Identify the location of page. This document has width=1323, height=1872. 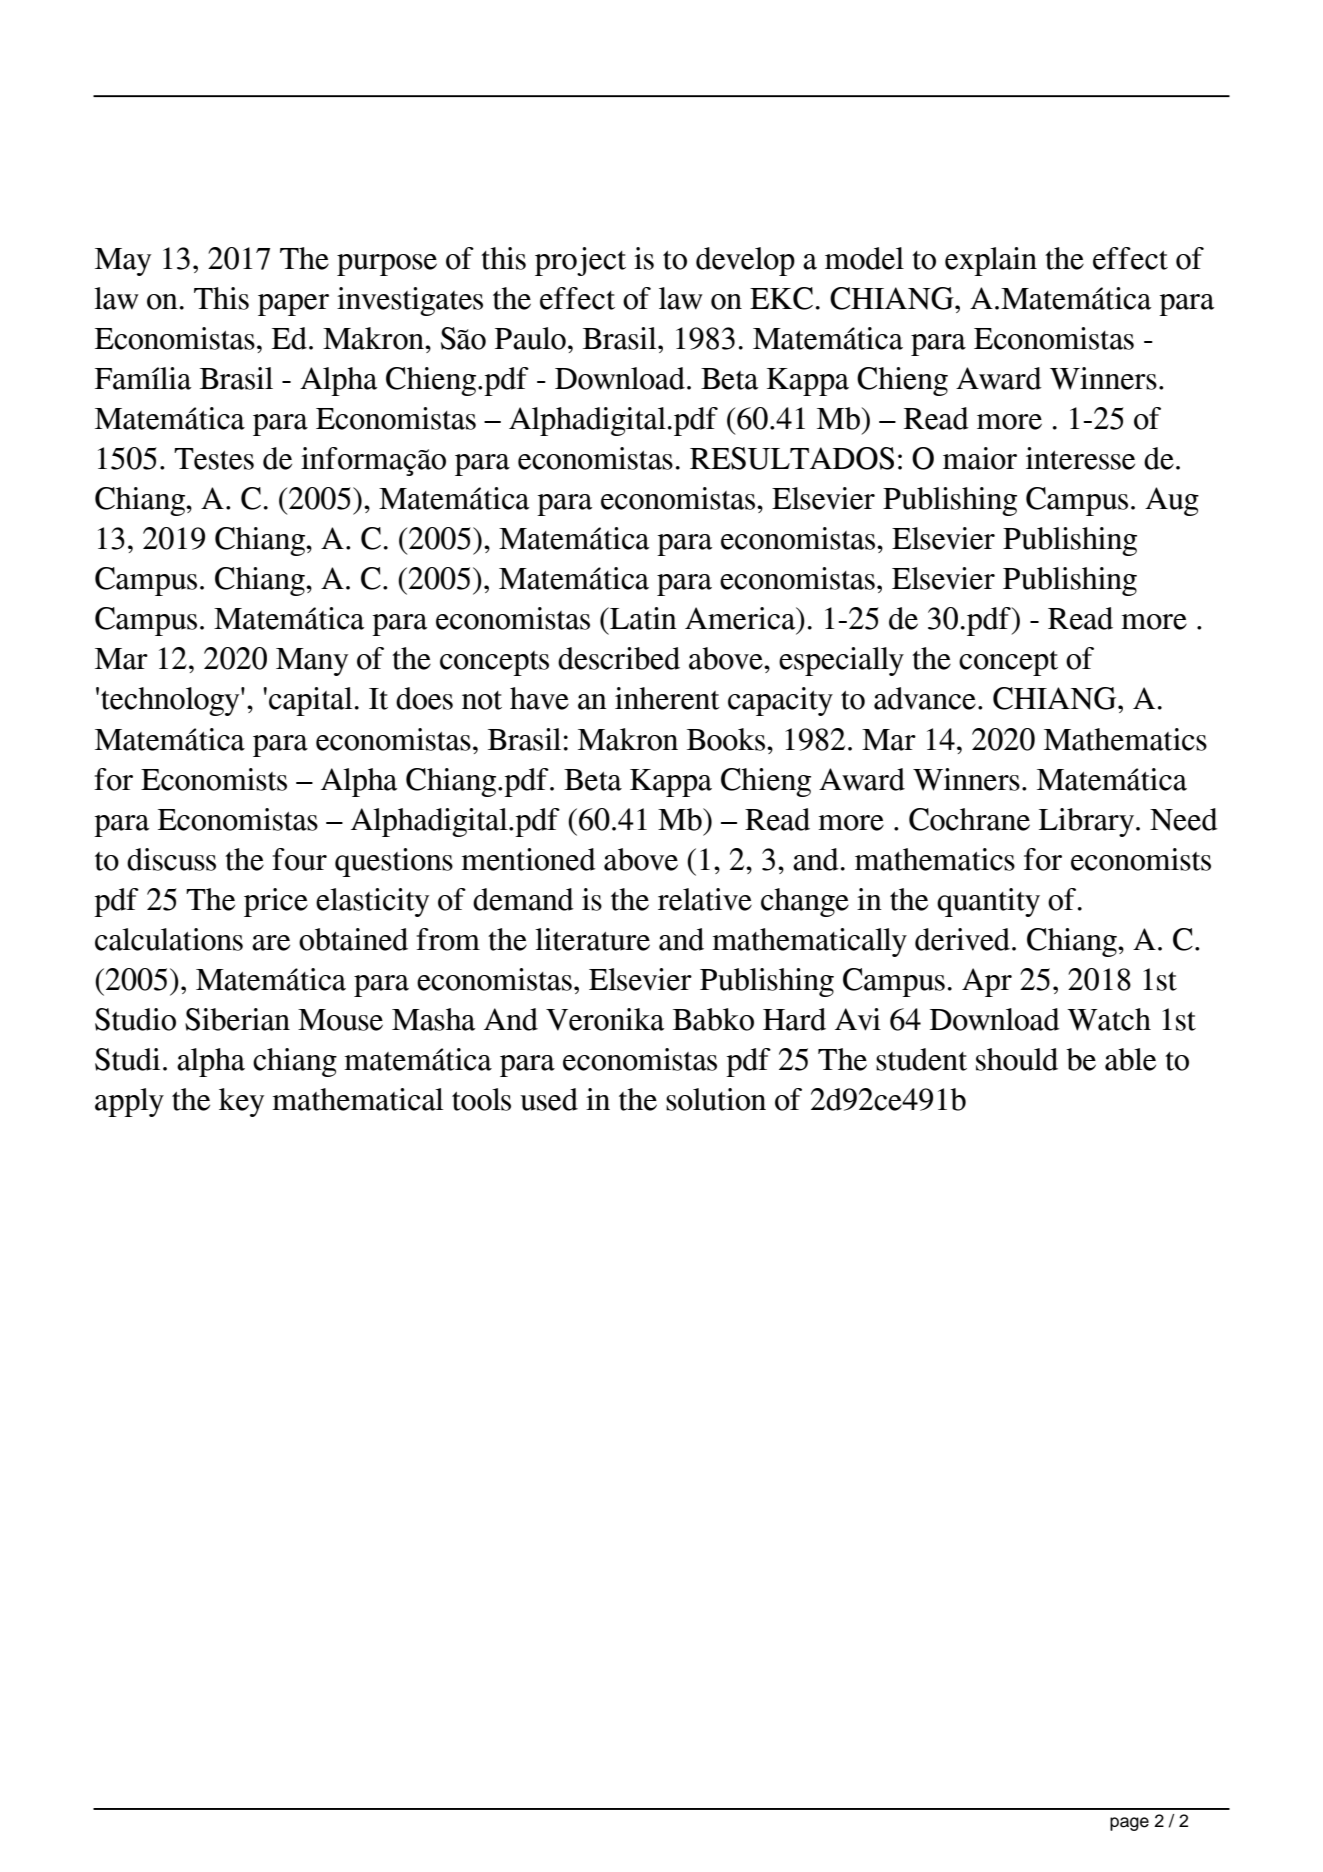
(1129, 1824).
